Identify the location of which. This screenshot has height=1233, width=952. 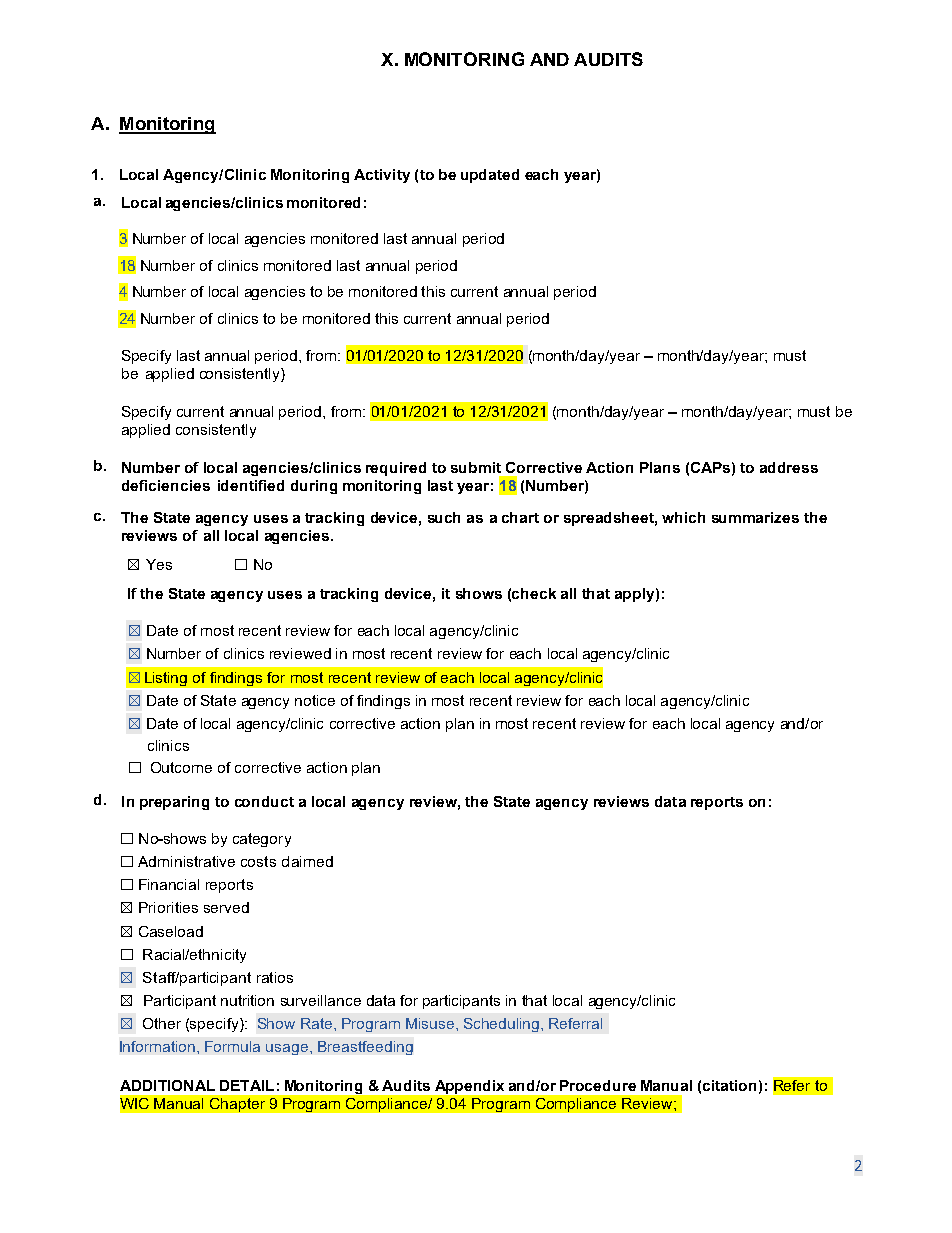
(683, 517).
